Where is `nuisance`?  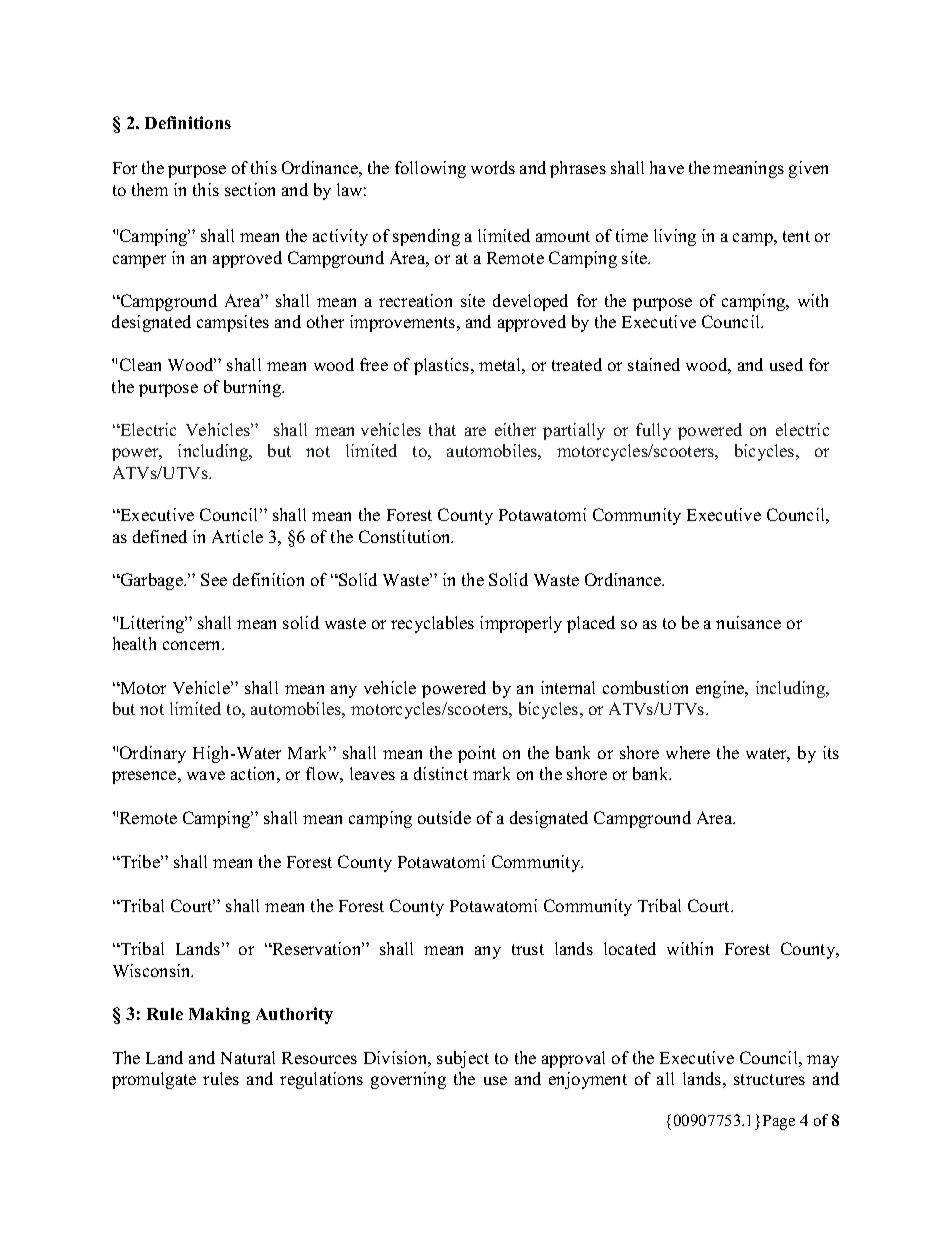 nuisance is located at coordinates (748, 622).
